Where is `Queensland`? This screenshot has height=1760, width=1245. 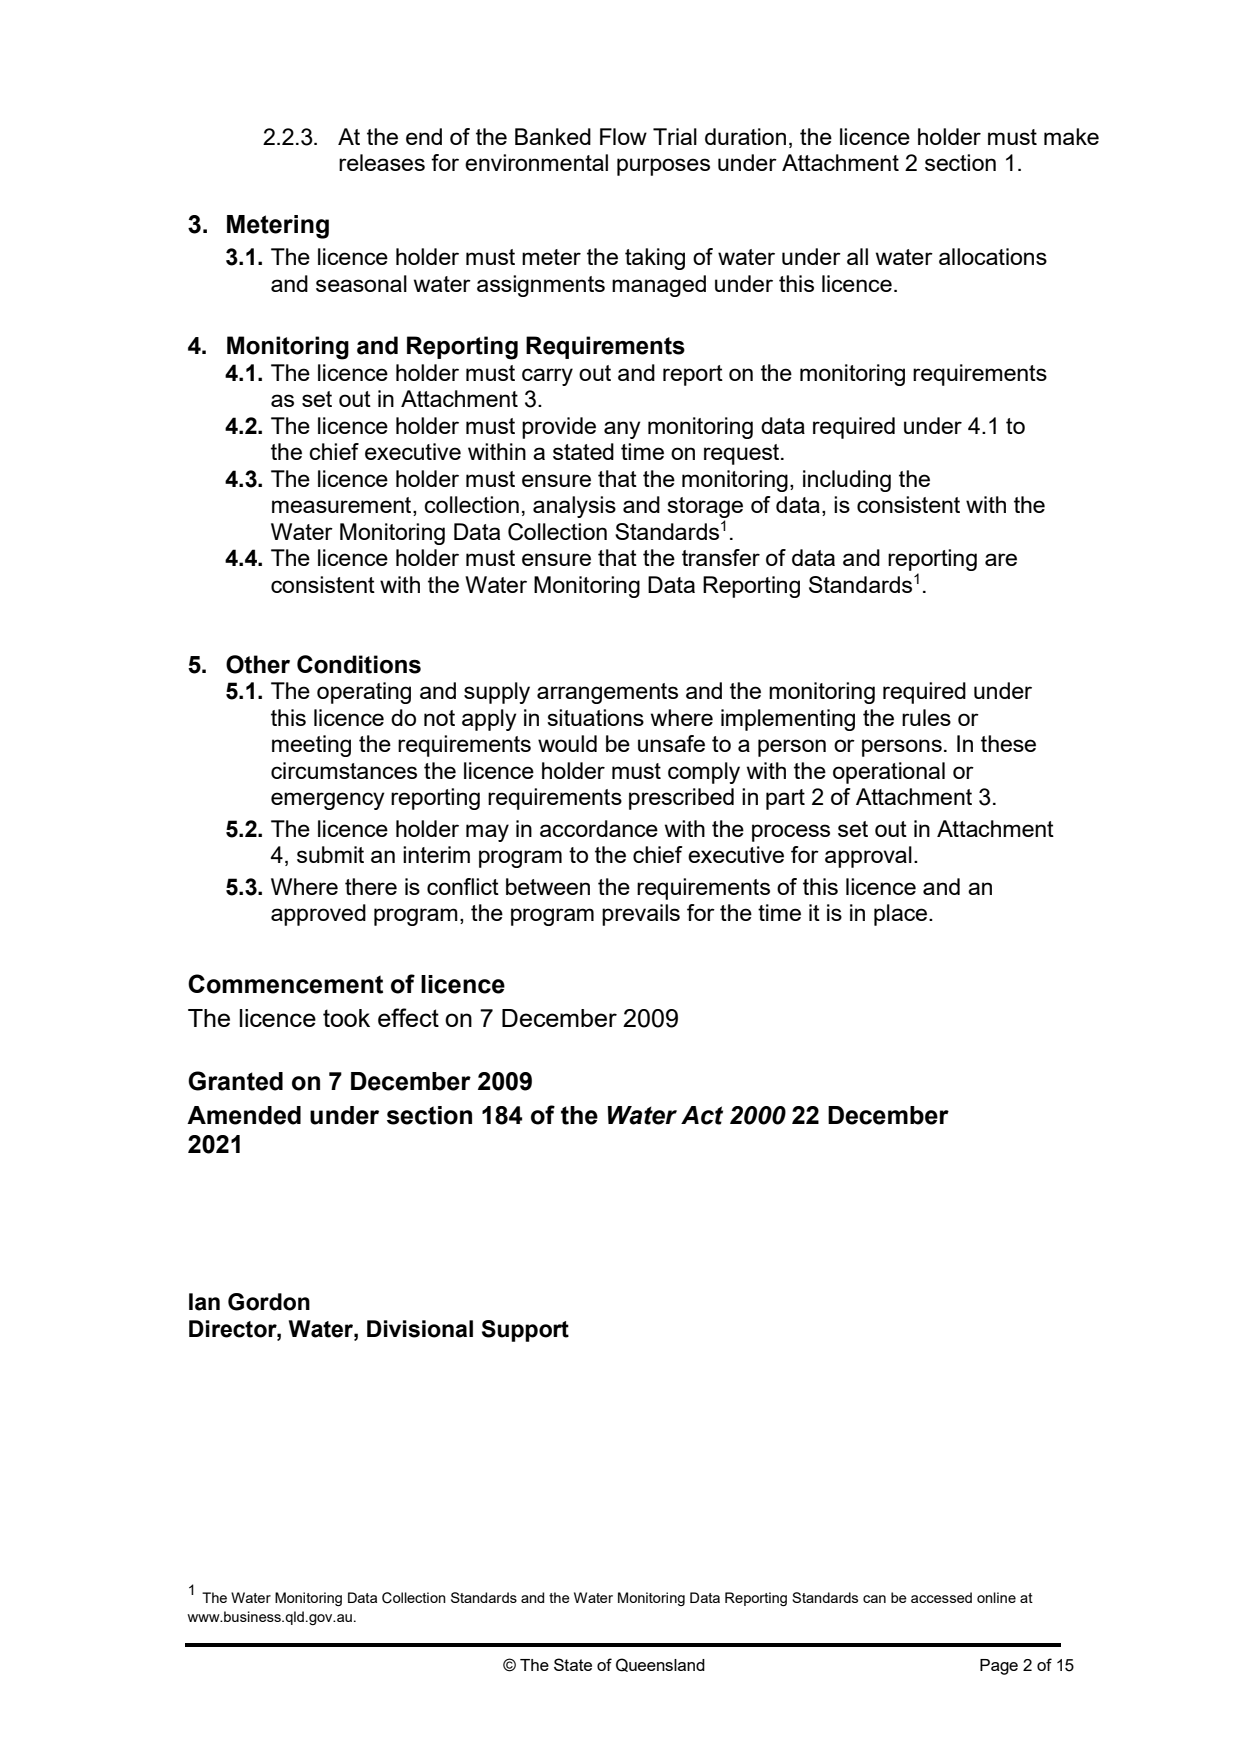
Queensland is located at coordinates (660, 1665).
